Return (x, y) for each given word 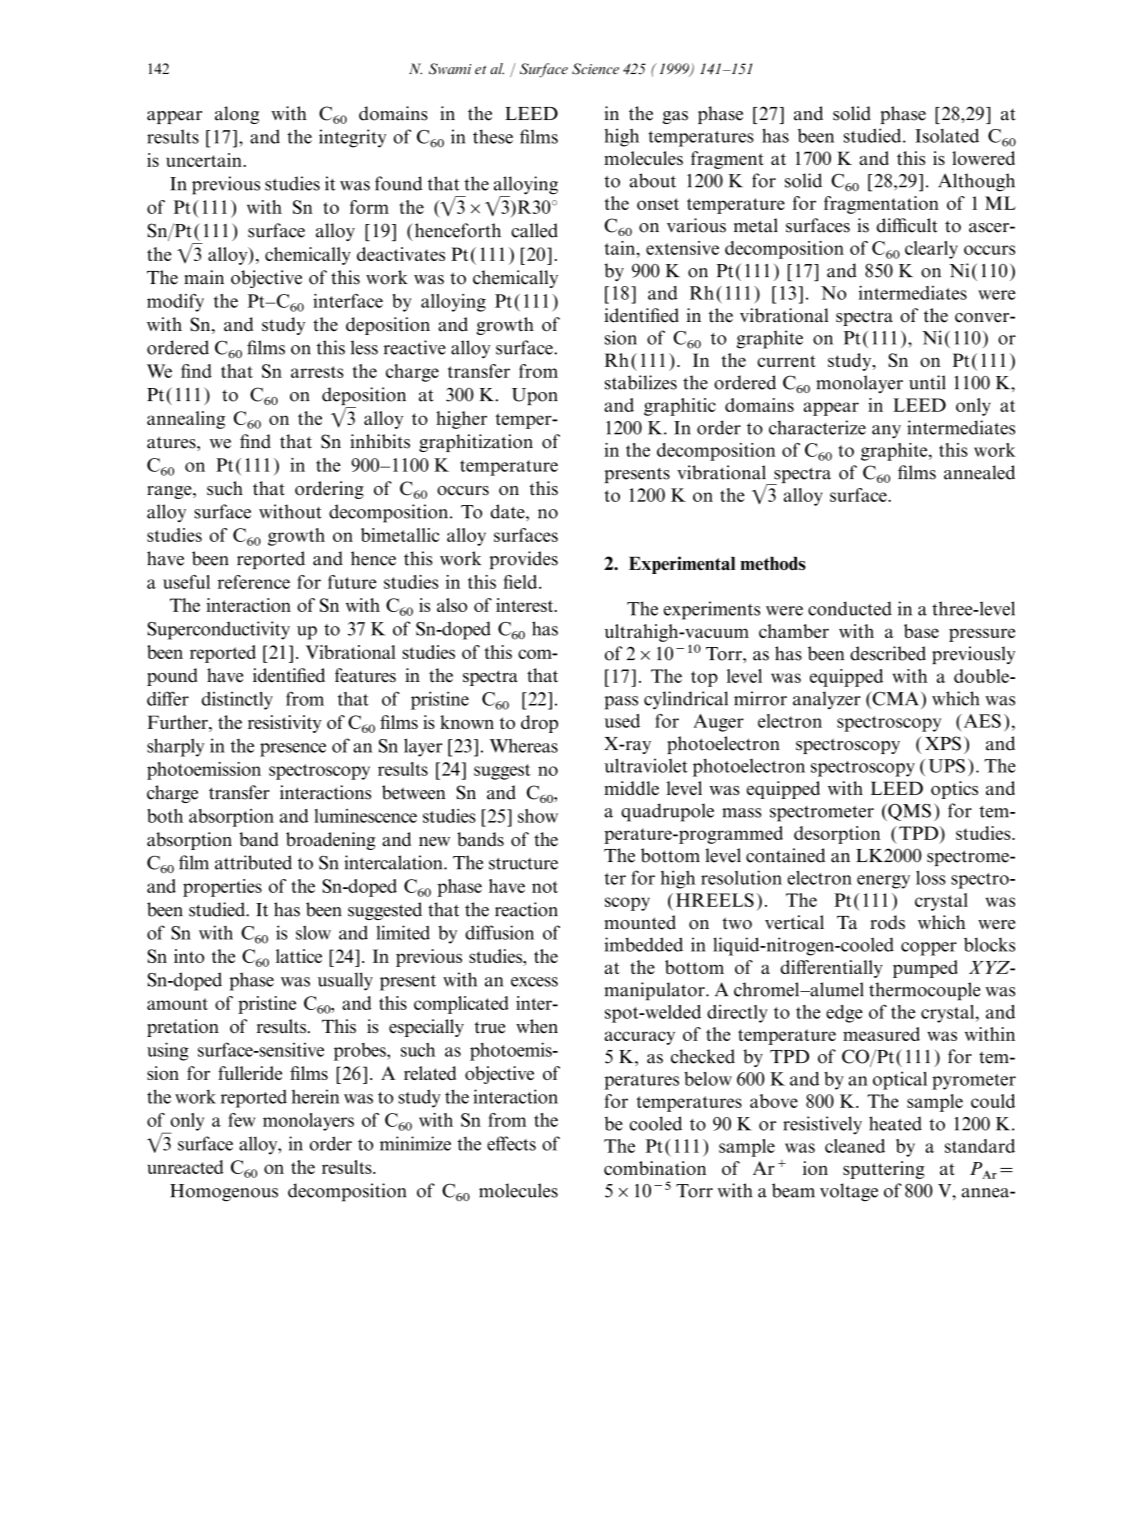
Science (595, 69)
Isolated (947, 135)
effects (511, 1143)
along (237, 115)
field (521, 582)
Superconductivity (218, 630)
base (921, 631)
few (241, 1120)
